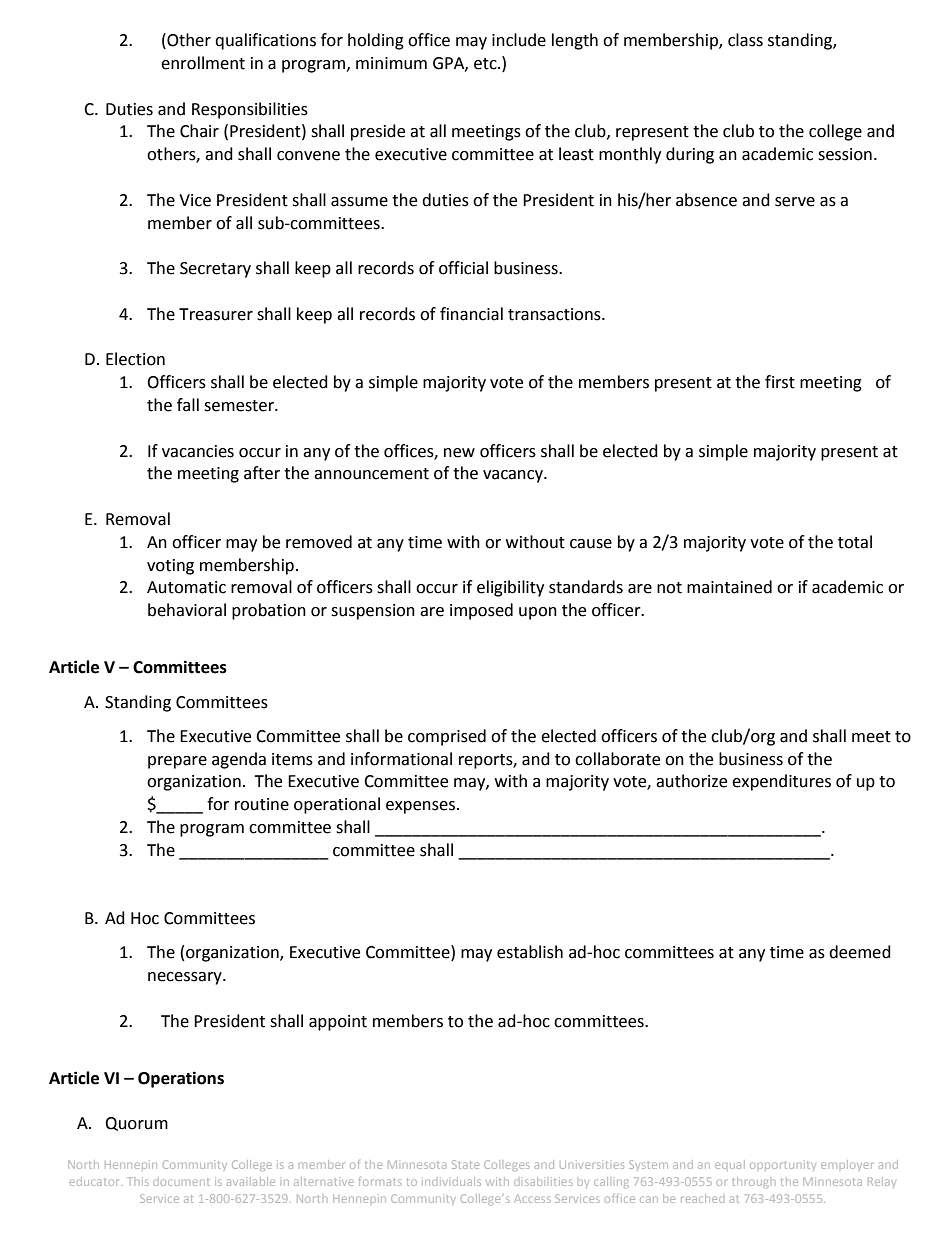 This screenshot has height=1233, width=952. What do you see at coordinates (181, 1182) in the screenshot?
I see `document` at bounding box center [181, 1182].
